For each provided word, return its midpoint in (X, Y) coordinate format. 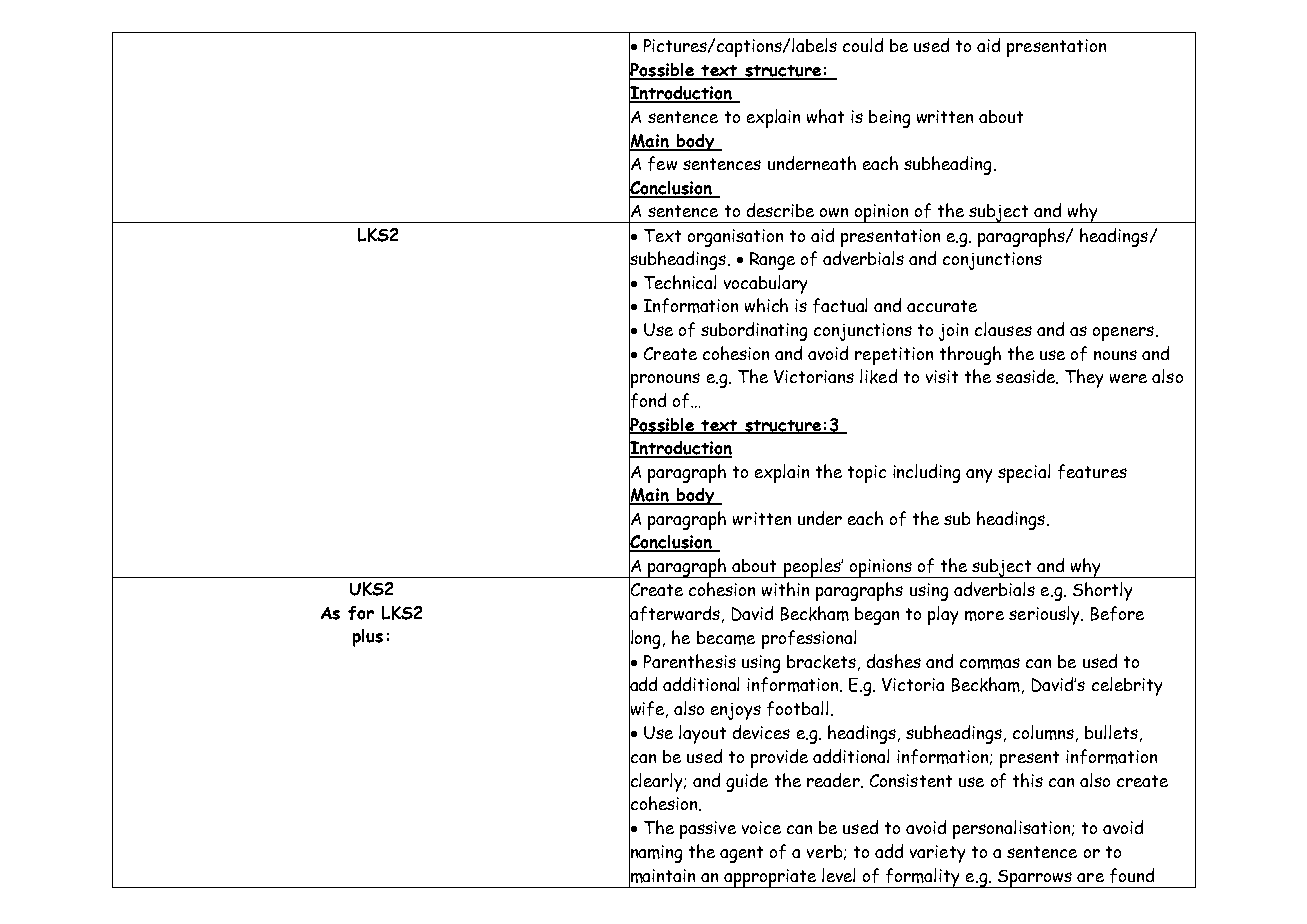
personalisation (1013, 829)
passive (708, 830)
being (889, 119)
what (825, 116)
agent (741, 854)
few (662, 163)
